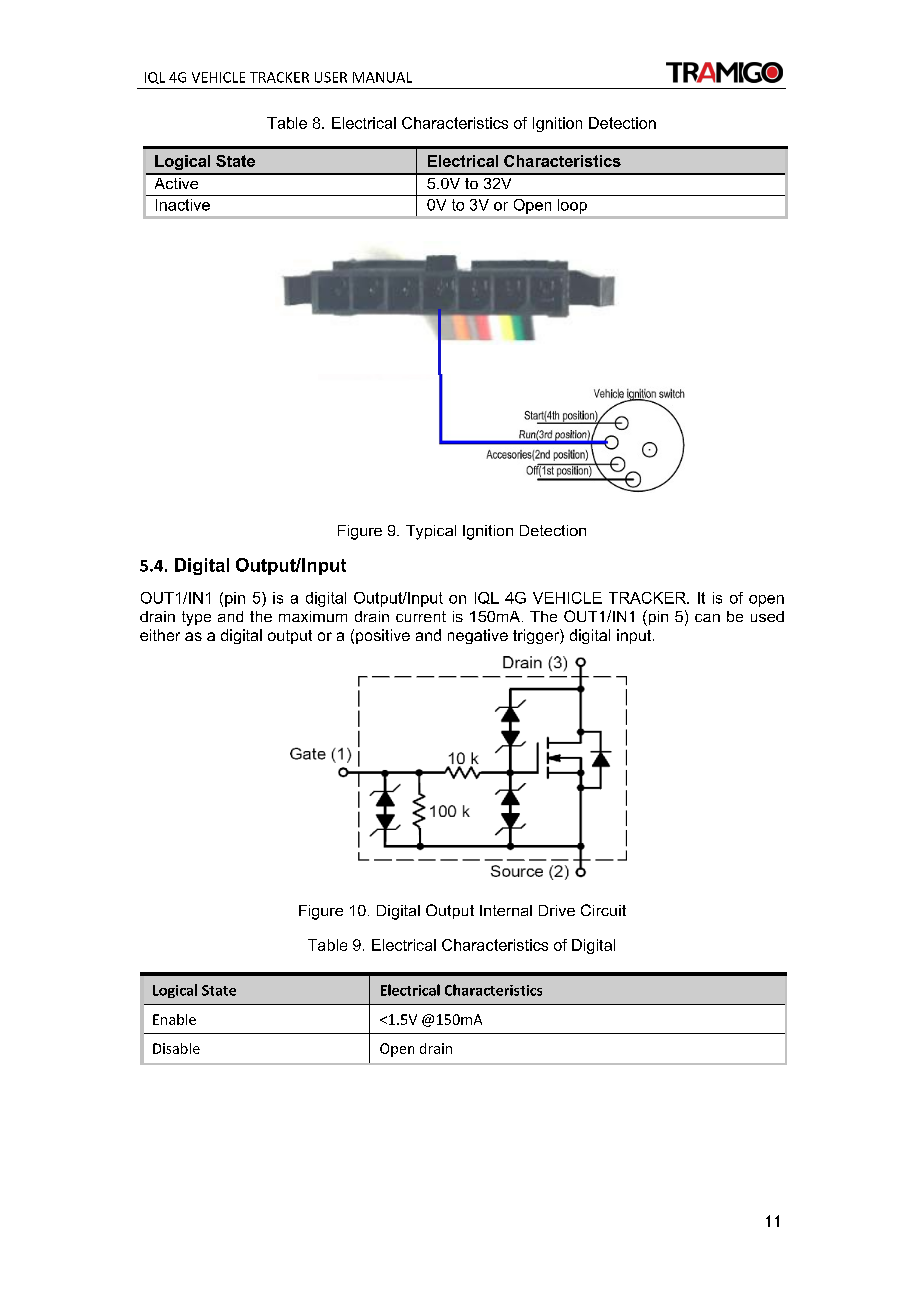 The image size is (924, 1308). I want to click on used, so click(767, 616).
